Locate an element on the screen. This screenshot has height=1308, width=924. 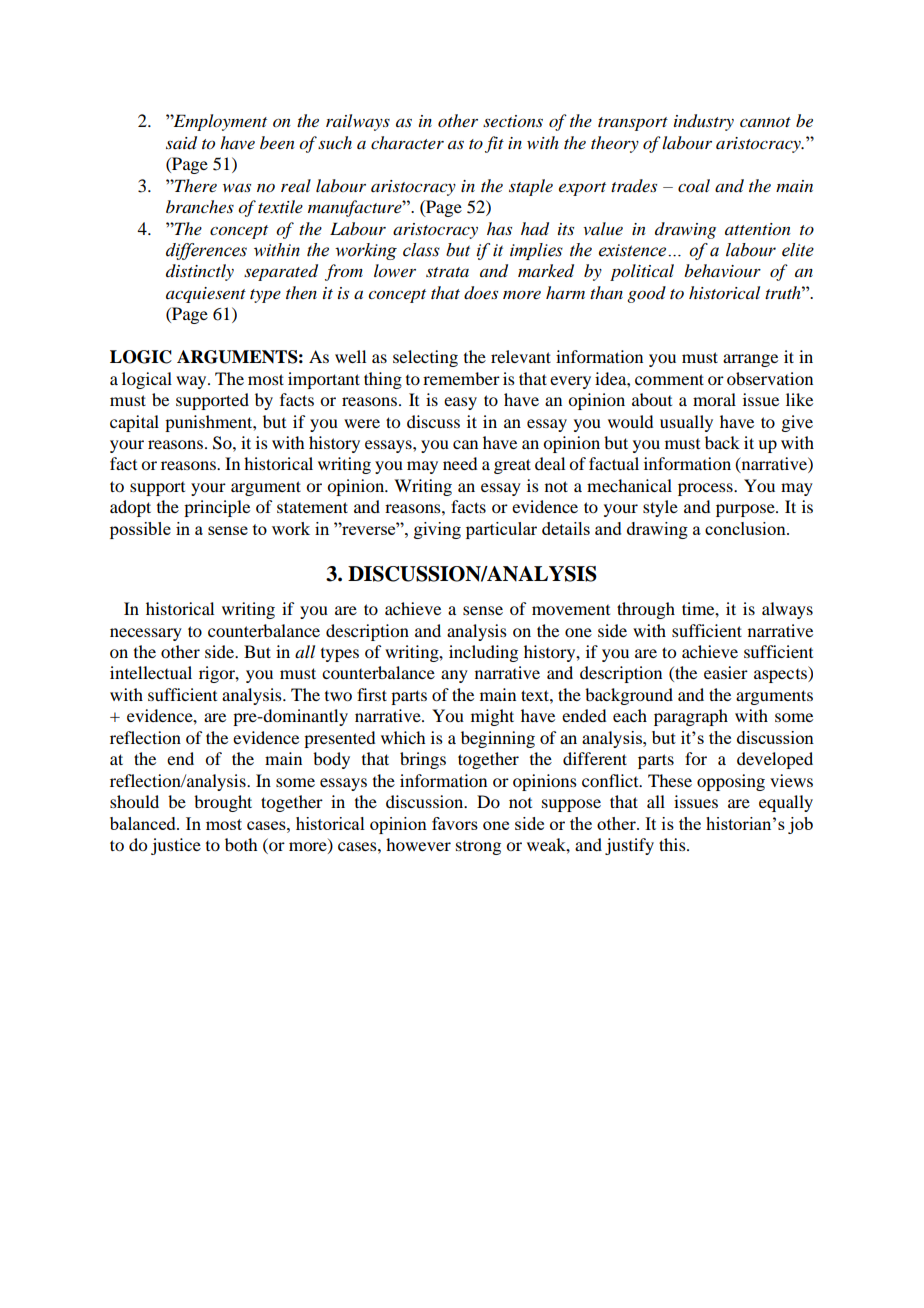
favors is located at coordinates (455, 823).
